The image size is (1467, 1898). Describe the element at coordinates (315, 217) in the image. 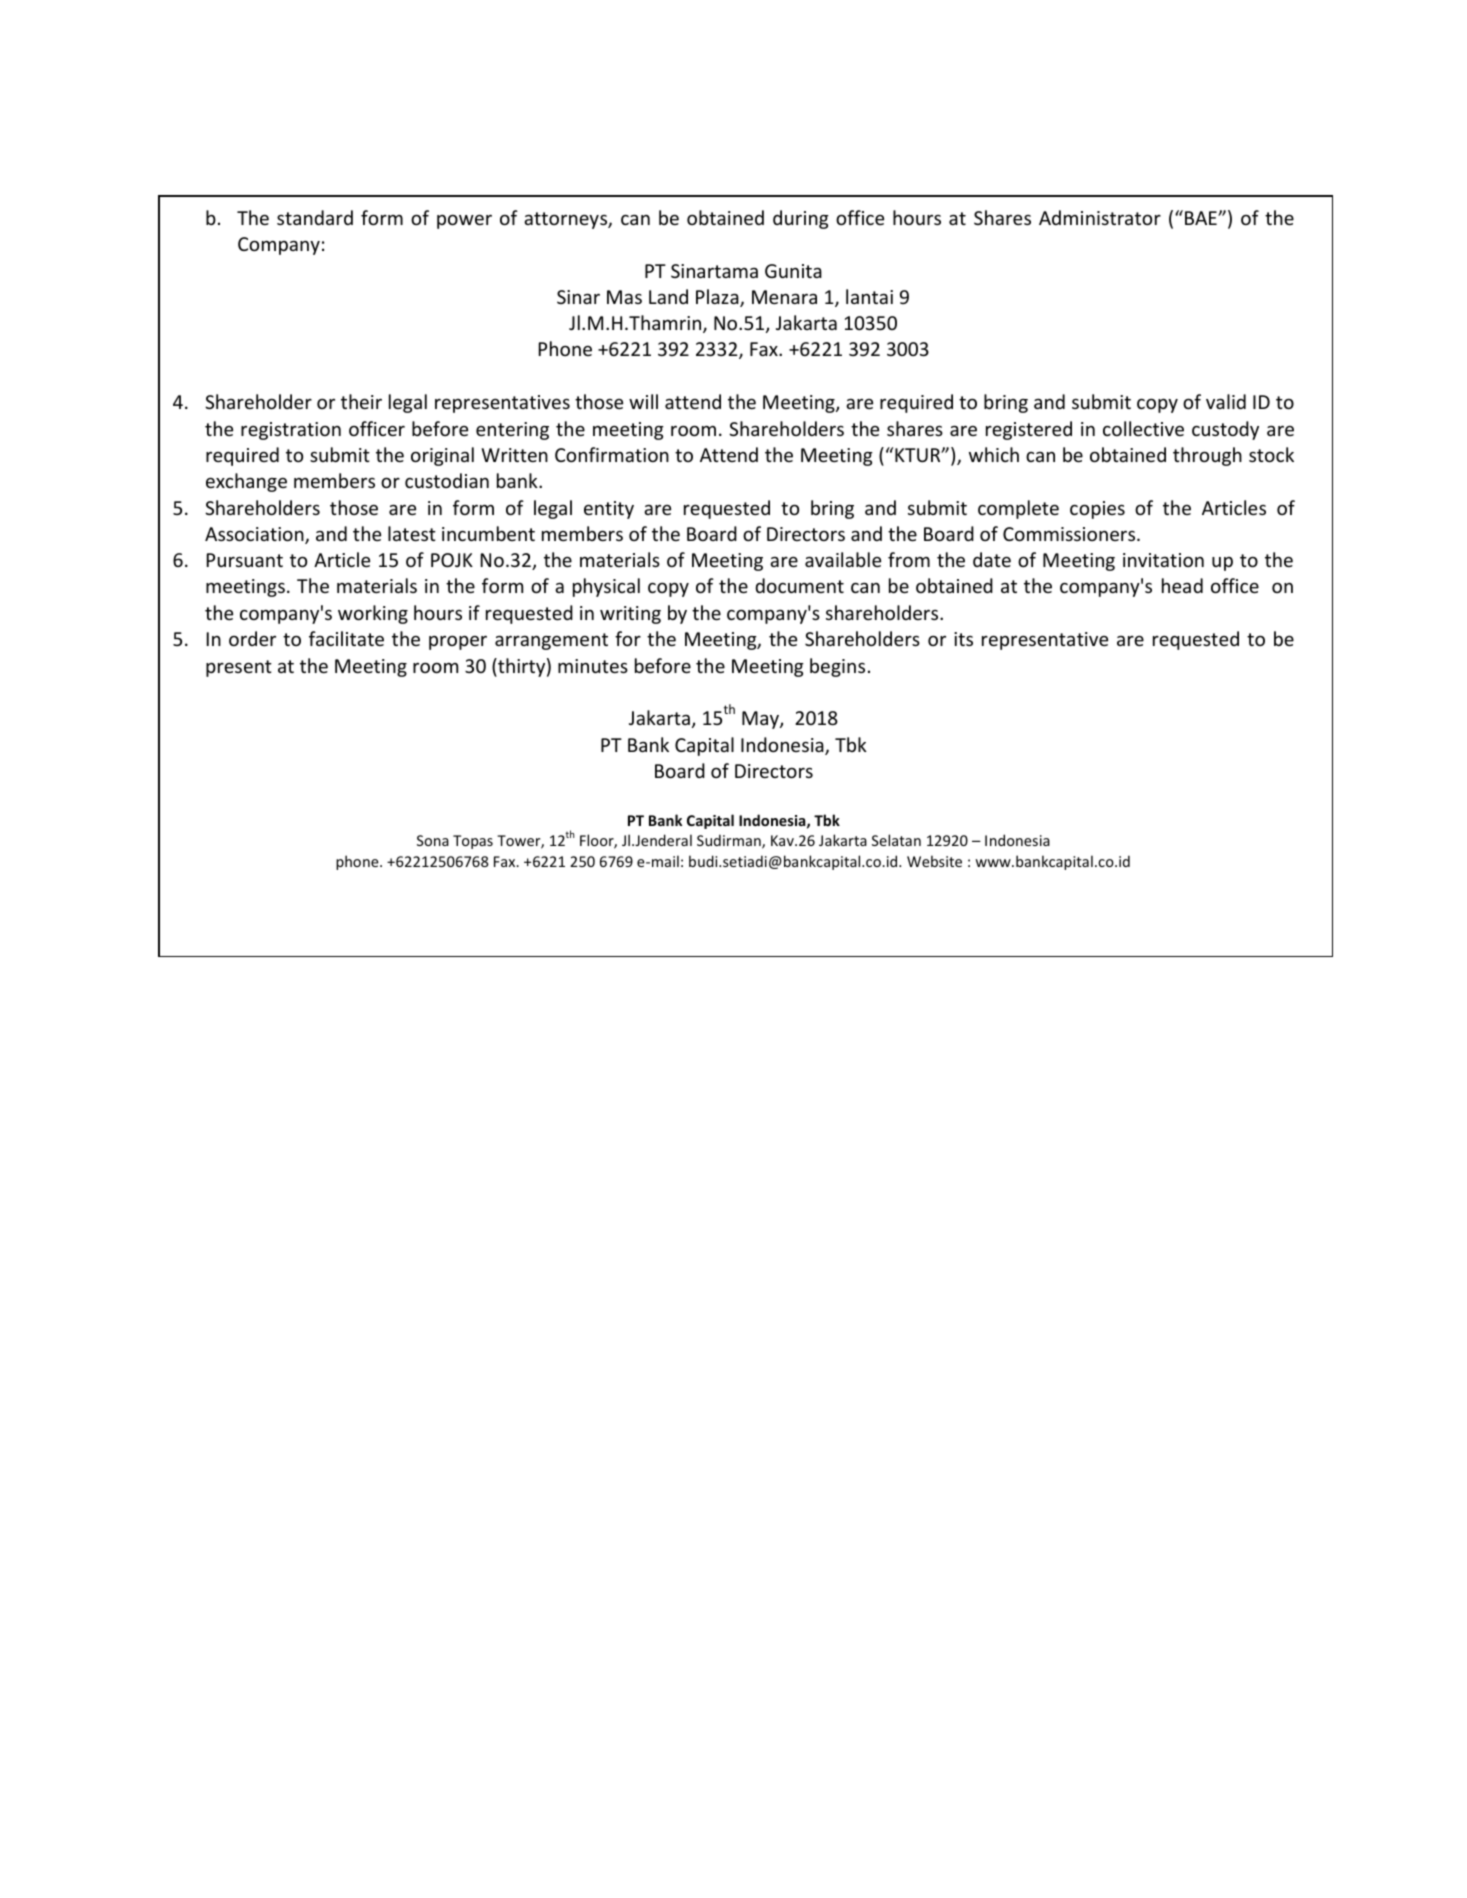

I see `standard` at that location.
